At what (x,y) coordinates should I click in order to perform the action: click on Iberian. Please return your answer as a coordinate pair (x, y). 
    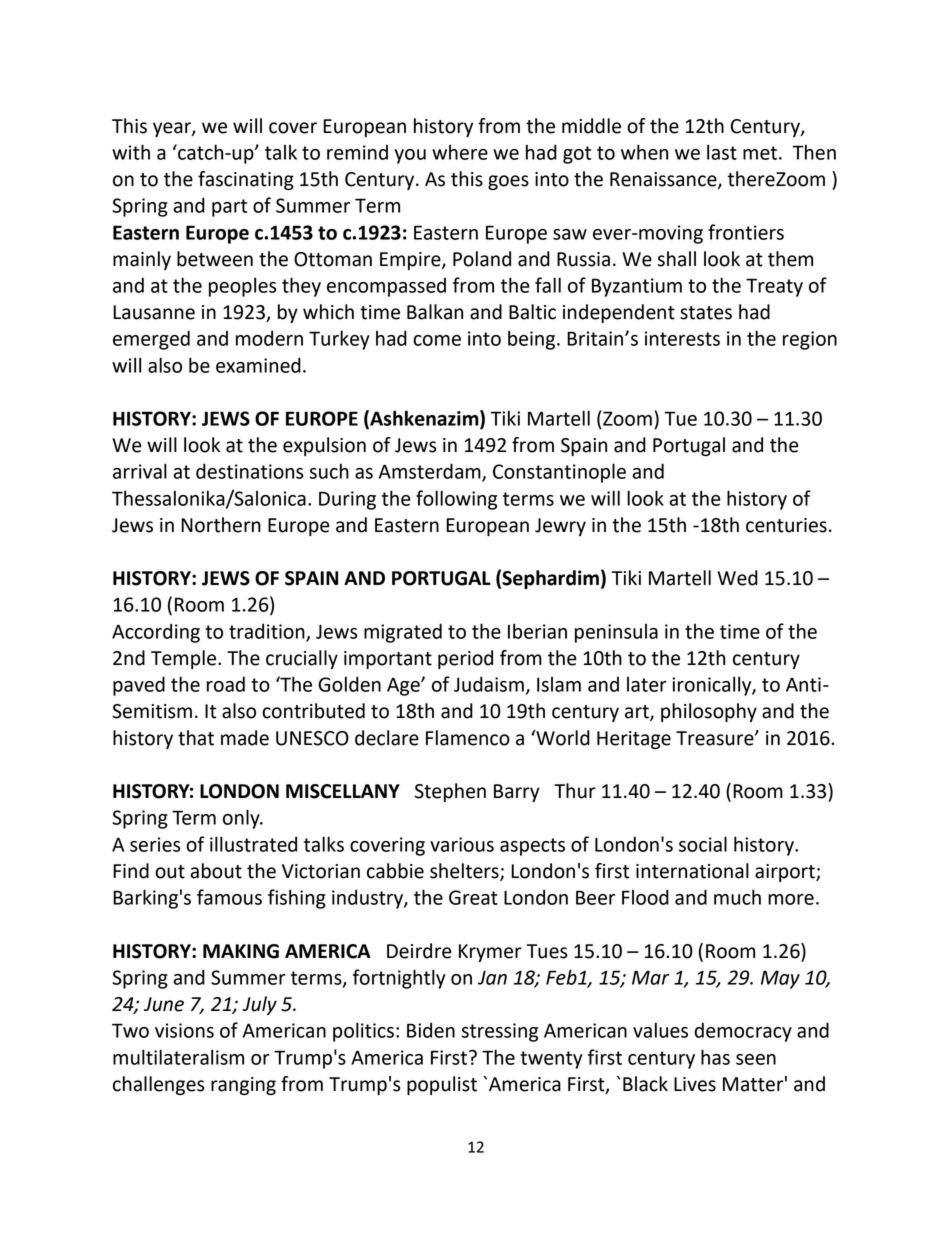
    Looking at the image, I should click on (537, 631).
